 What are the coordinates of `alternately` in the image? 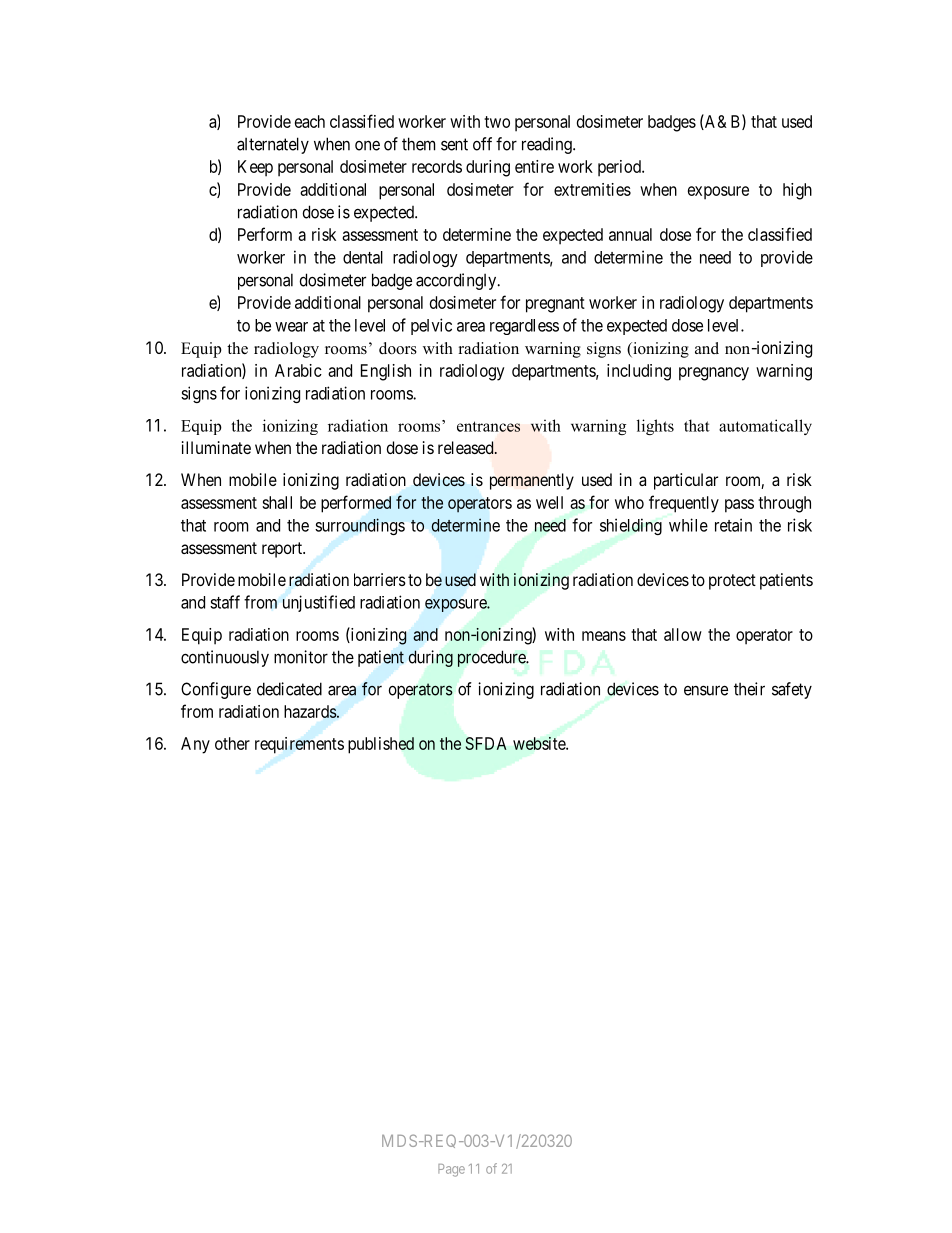 It's located at (273, 145).
